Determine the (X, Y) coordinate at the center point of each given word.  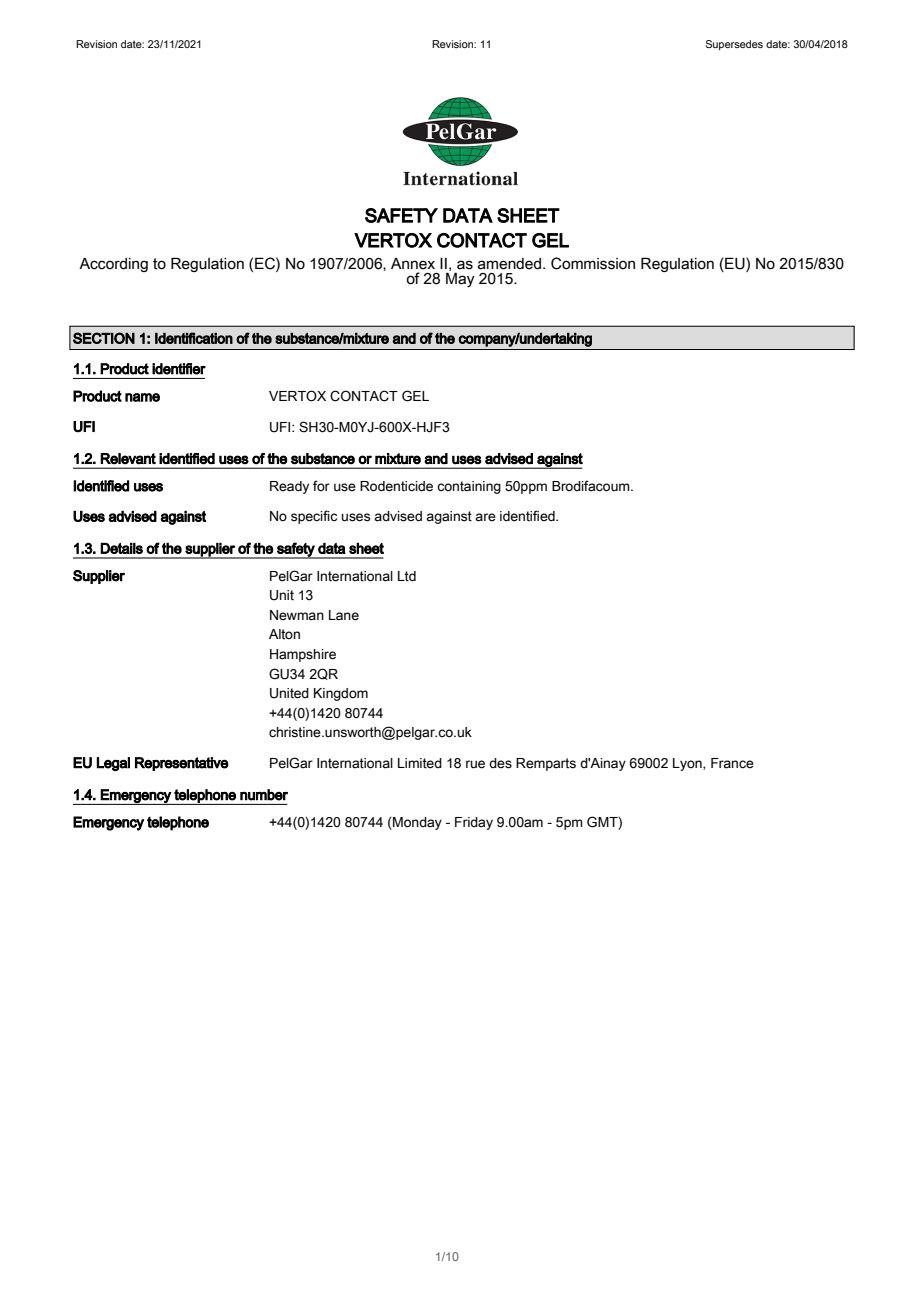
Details (121, 548)
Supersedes (734, 45)
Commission (593, 263)
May (460, 279)
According (113, 265)
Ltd (407, 576)
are (485, 517)
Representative (182, 764)
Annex (413, 264)
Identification (194, 338)
